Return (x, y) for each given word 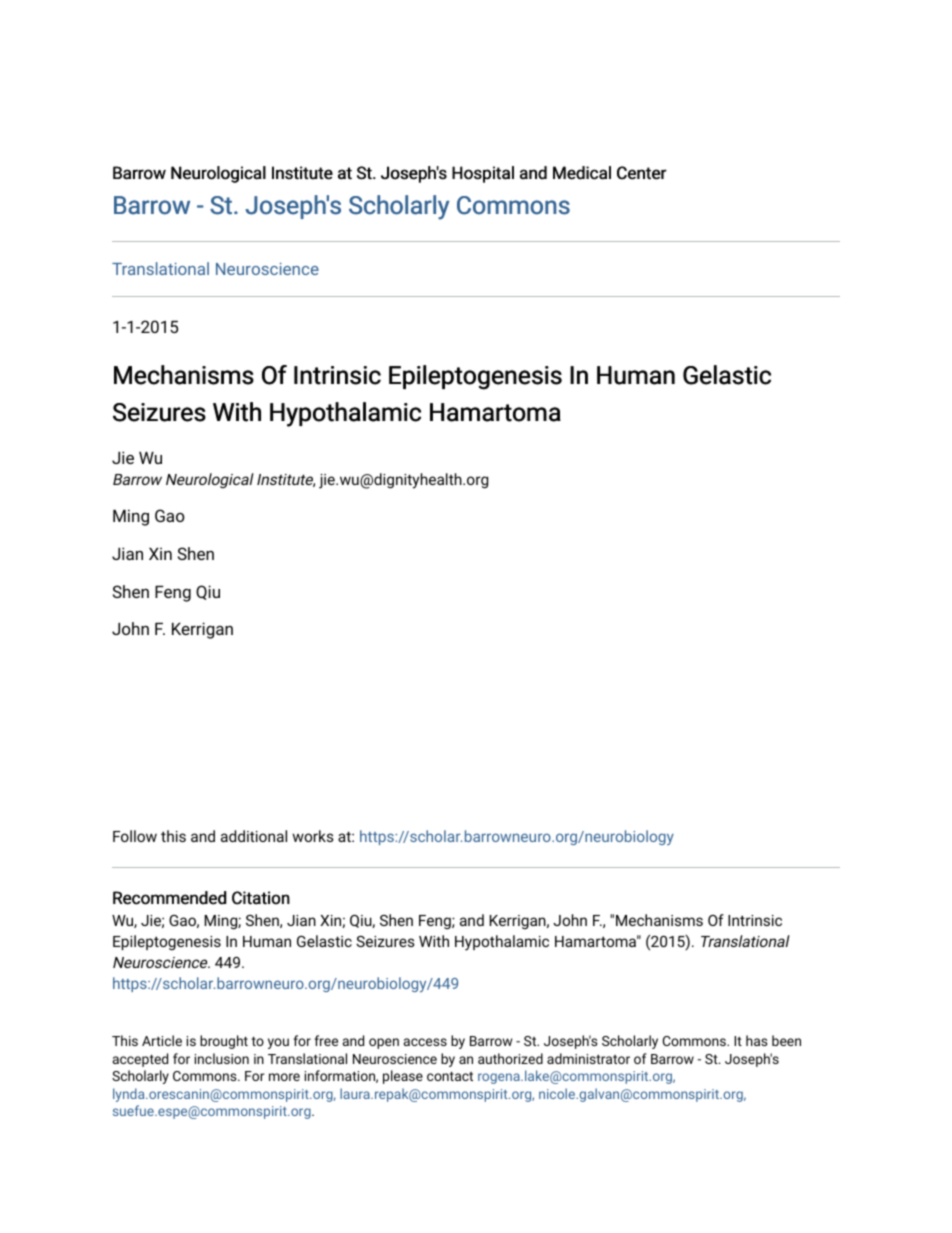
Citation (261, 898)
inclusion (222, 1058)
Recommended (169, 898)
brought (224, 1042)
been (786, 1040)
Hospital (483, 174)
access (425, 1042)
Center (642, 173)
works (313, 836)
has (757, 1040)
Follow (135, 836)
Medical (582, 173)
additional (254, 836)
